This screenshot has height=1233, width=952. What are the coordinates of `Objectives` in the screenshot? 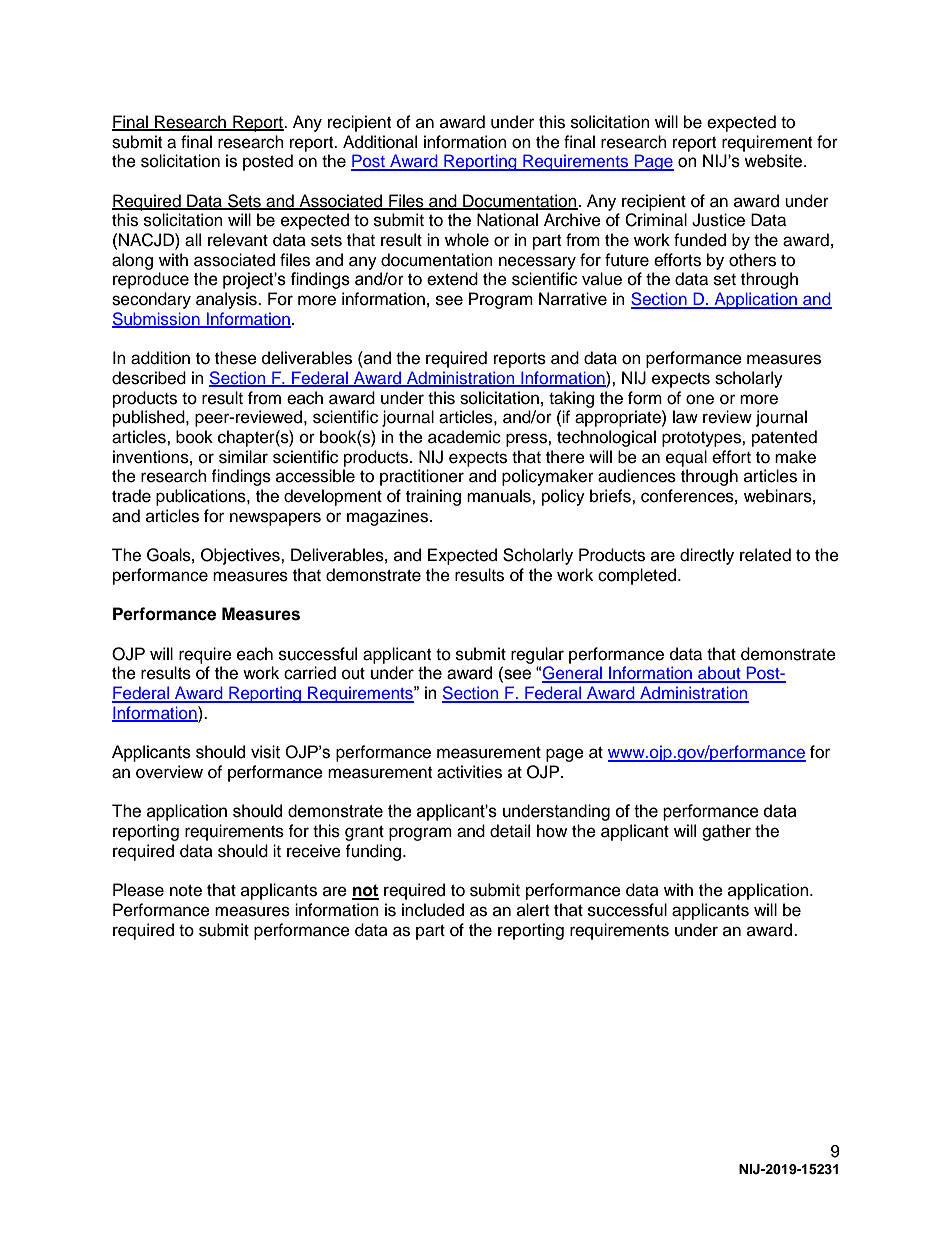 It's located at (241, 556).
